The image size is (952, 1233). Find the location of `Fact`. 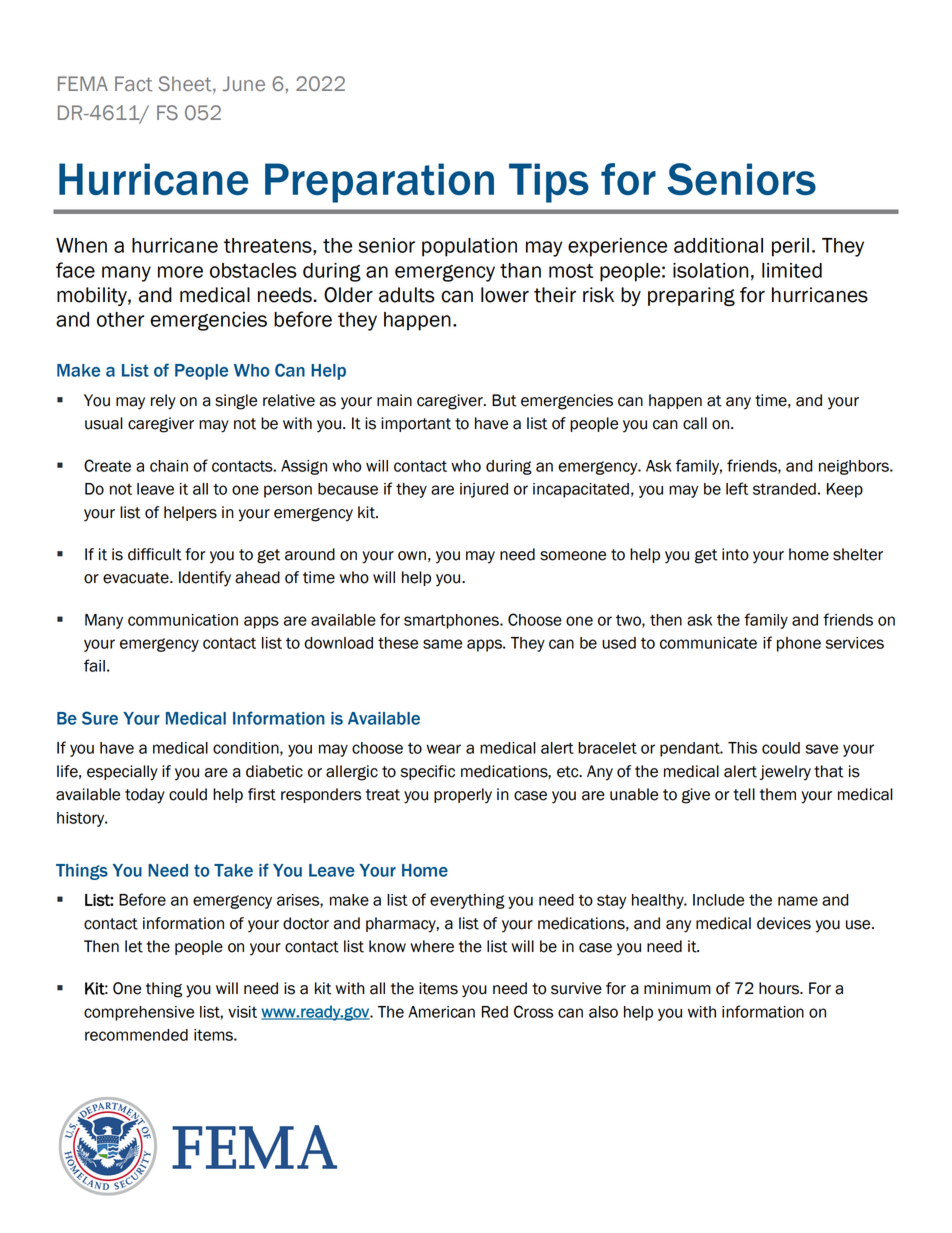

Fact is located at coordinates (133, 84).
